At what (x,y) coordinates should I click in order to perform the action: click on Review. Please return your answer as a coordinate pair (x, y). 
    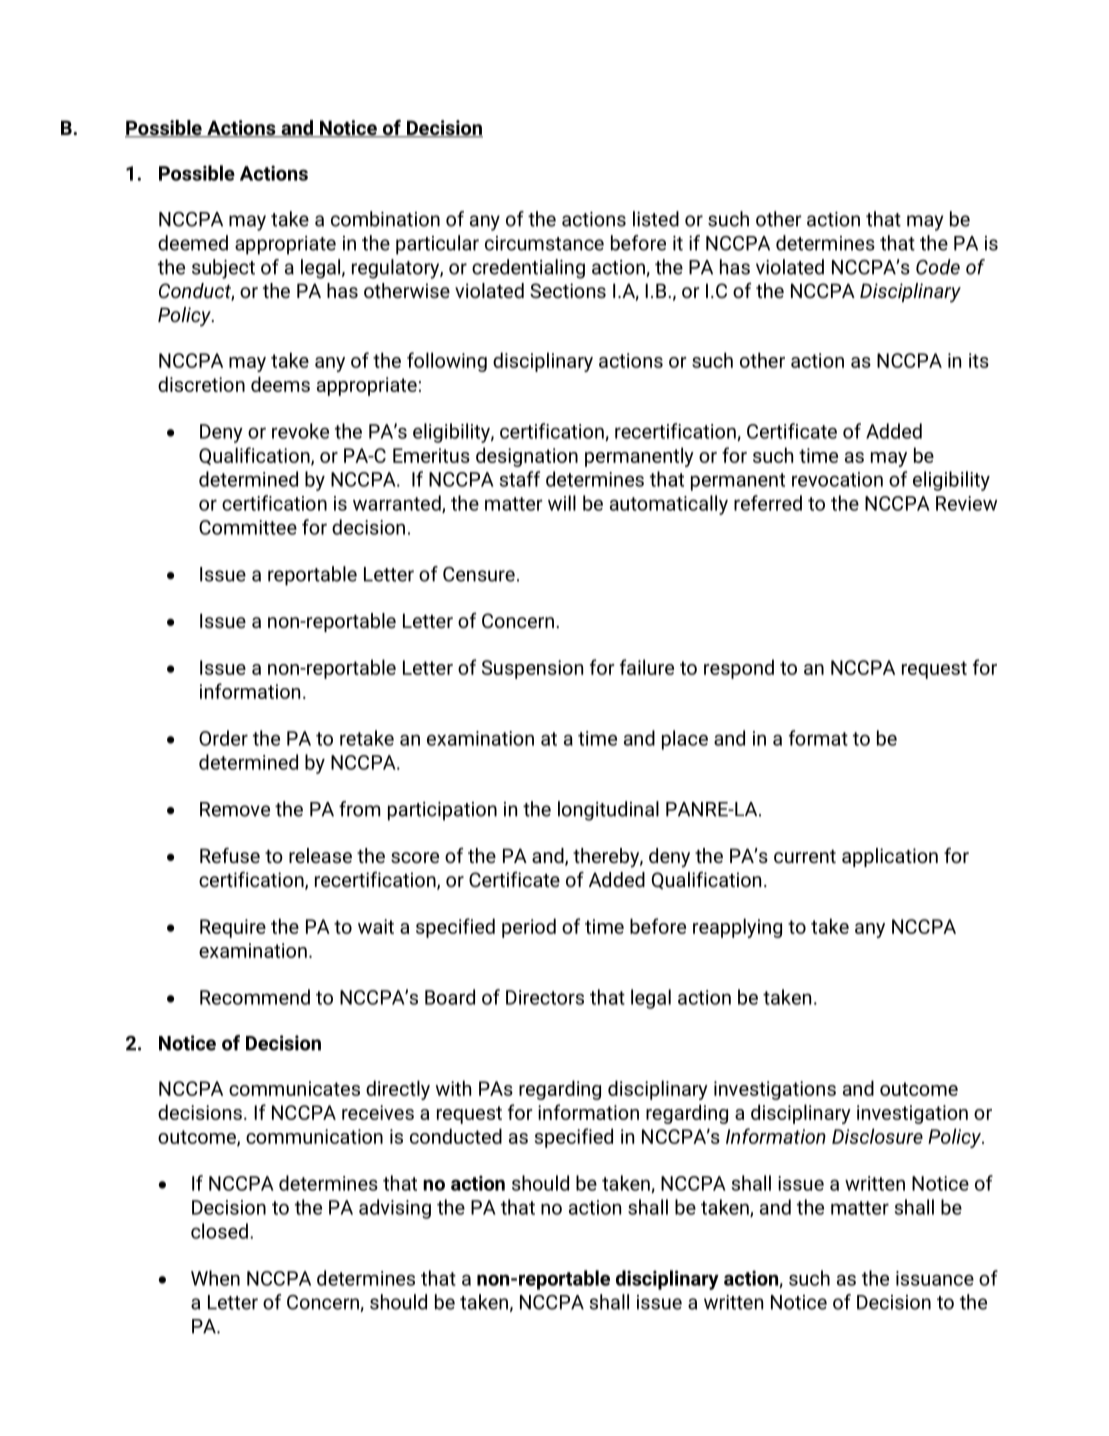
    Looking at the image, I should click on (966, 503).
